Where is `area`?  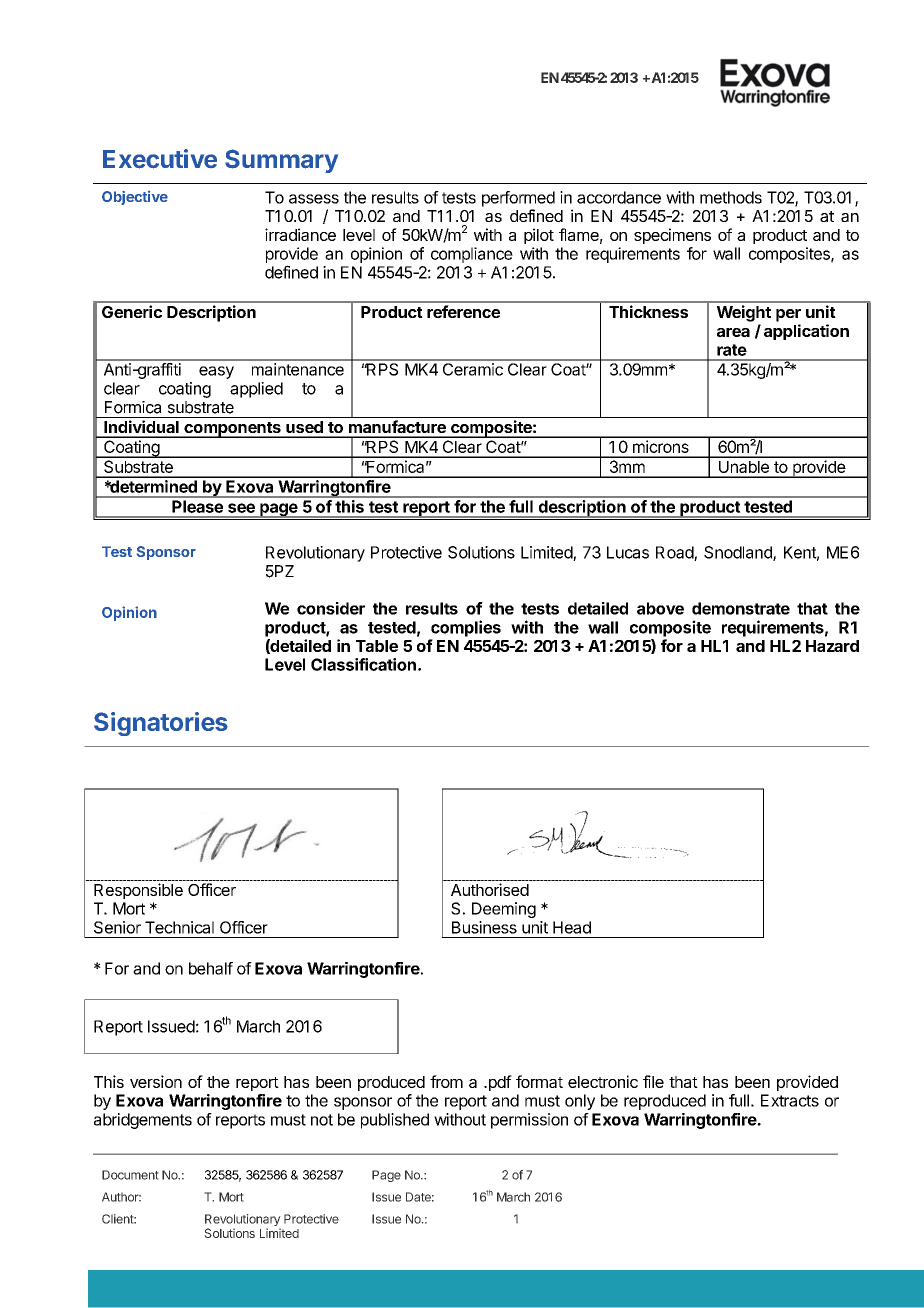 area is located at coordinates (733, 332).
